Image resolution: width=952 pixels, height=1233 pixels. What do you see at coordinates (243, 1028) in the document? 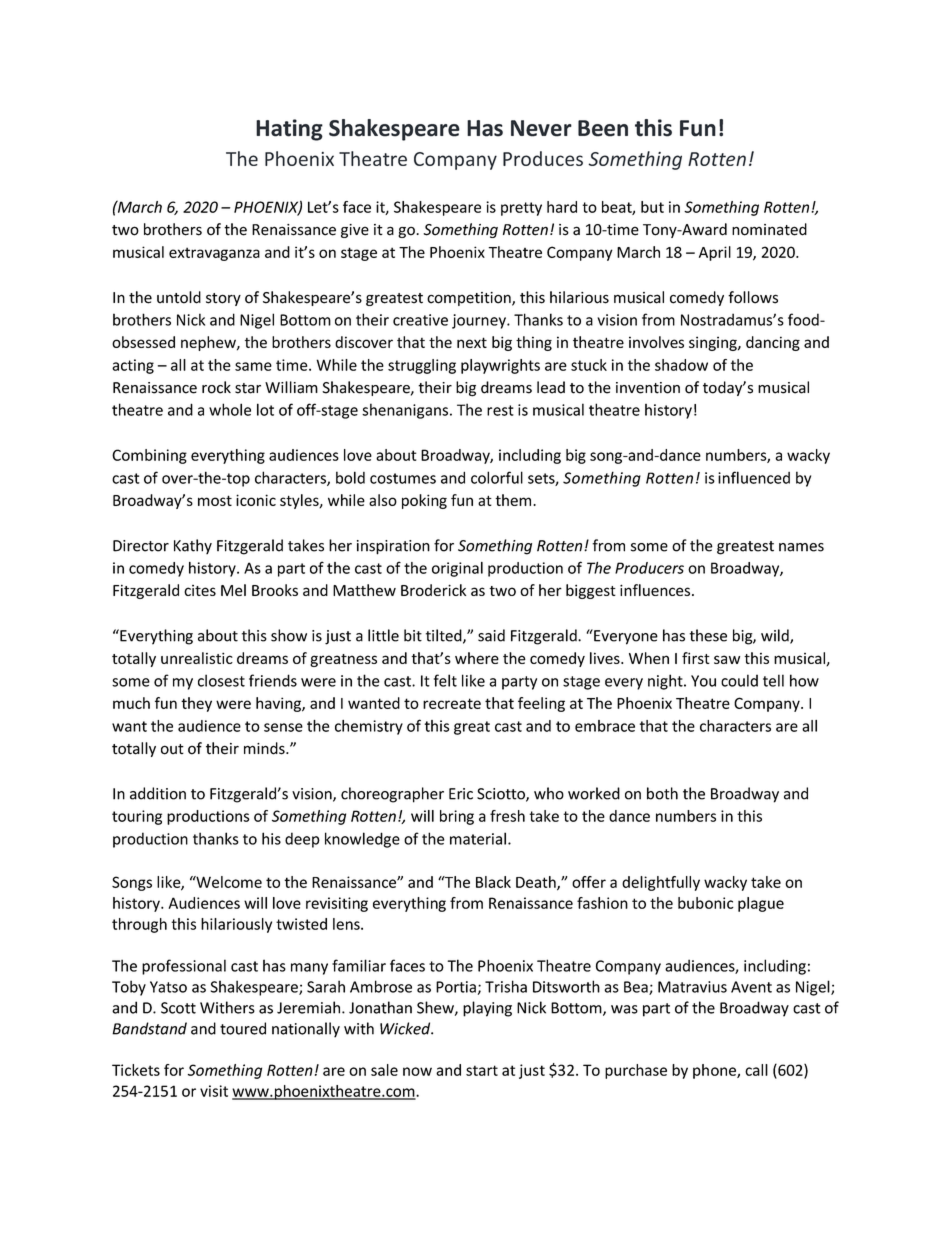
I see `toured` at bounding box center [243, 1028].
